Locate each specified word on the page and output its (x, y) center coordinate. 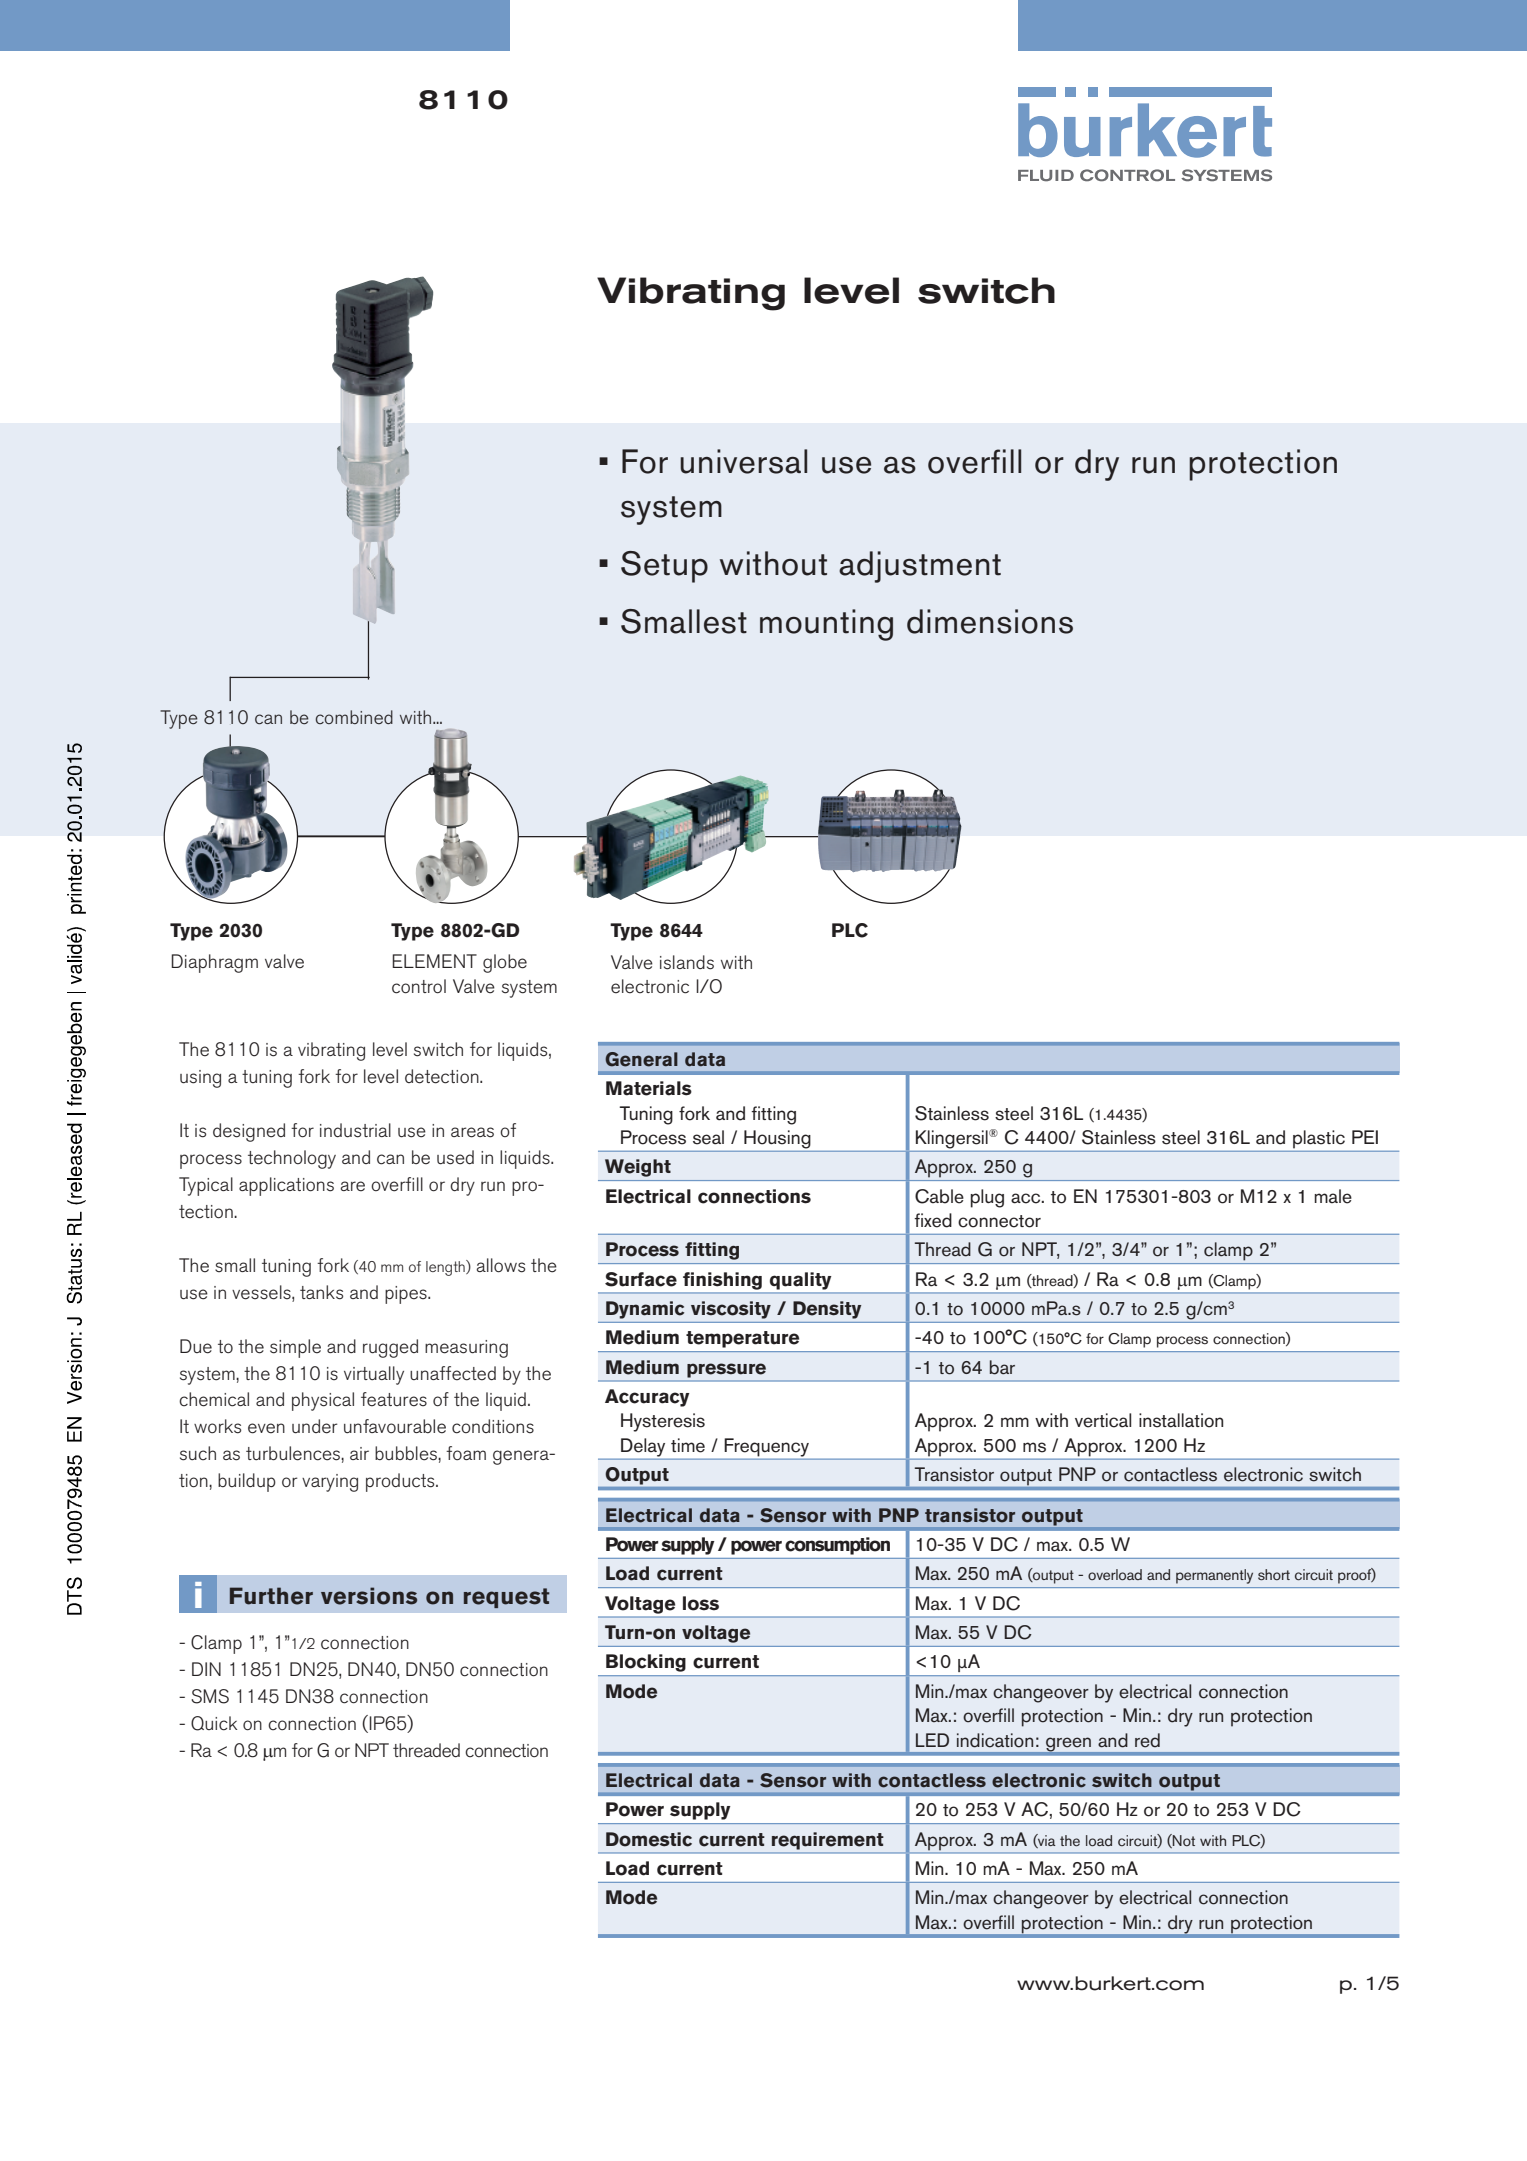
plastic (1319, 1139)
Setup (664, 567)
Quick (214, 1723)
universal (743, 461)
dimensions (990, 621)
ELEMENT (434, 961)
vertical (1103, 1420)
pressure (726, 1370)
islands (687, 962)
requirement (827, 1841)
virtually (374, 1375)
